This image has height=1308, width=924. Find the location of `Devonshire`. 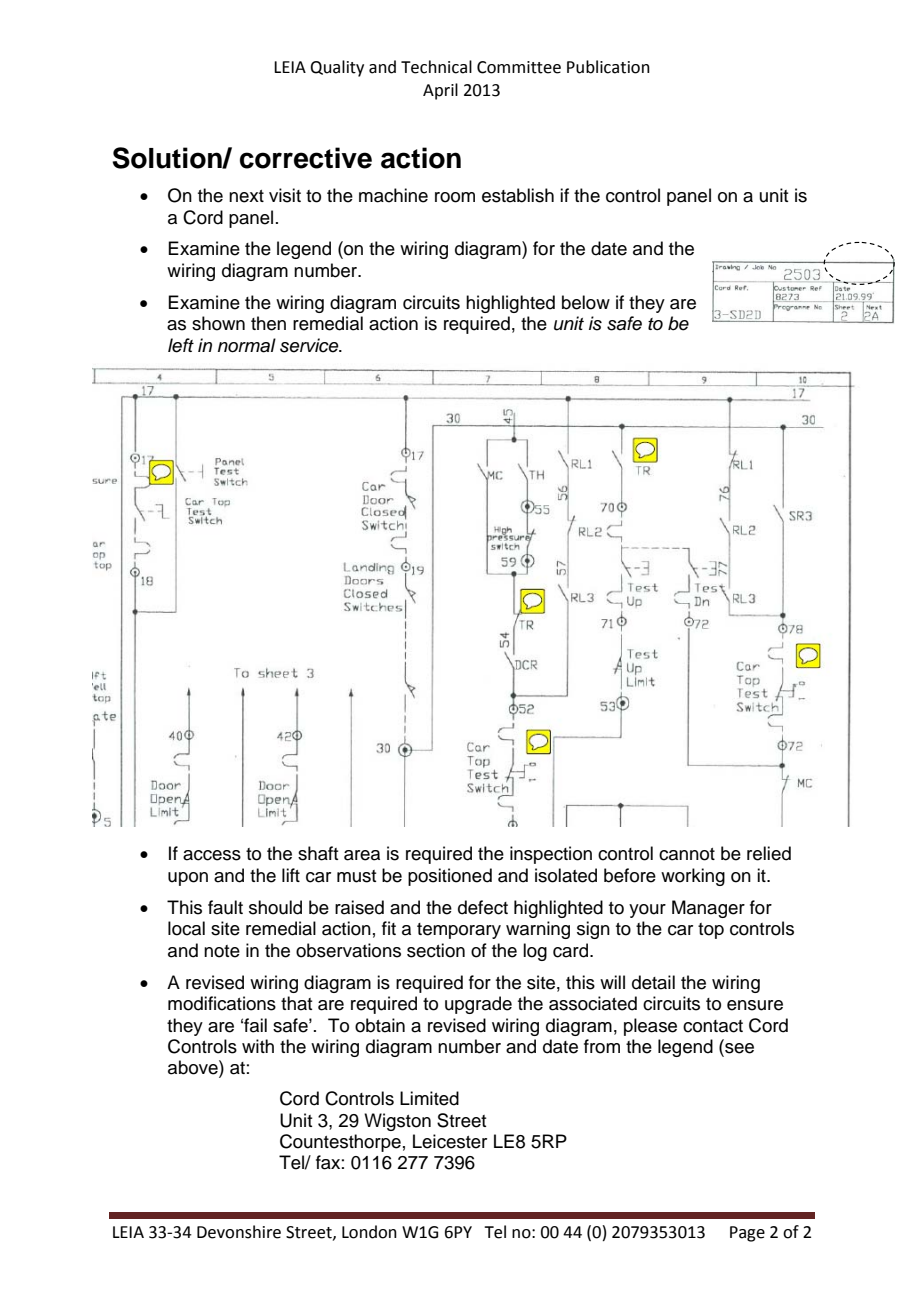

Devonshire is located at coordinates (239, 1232).
